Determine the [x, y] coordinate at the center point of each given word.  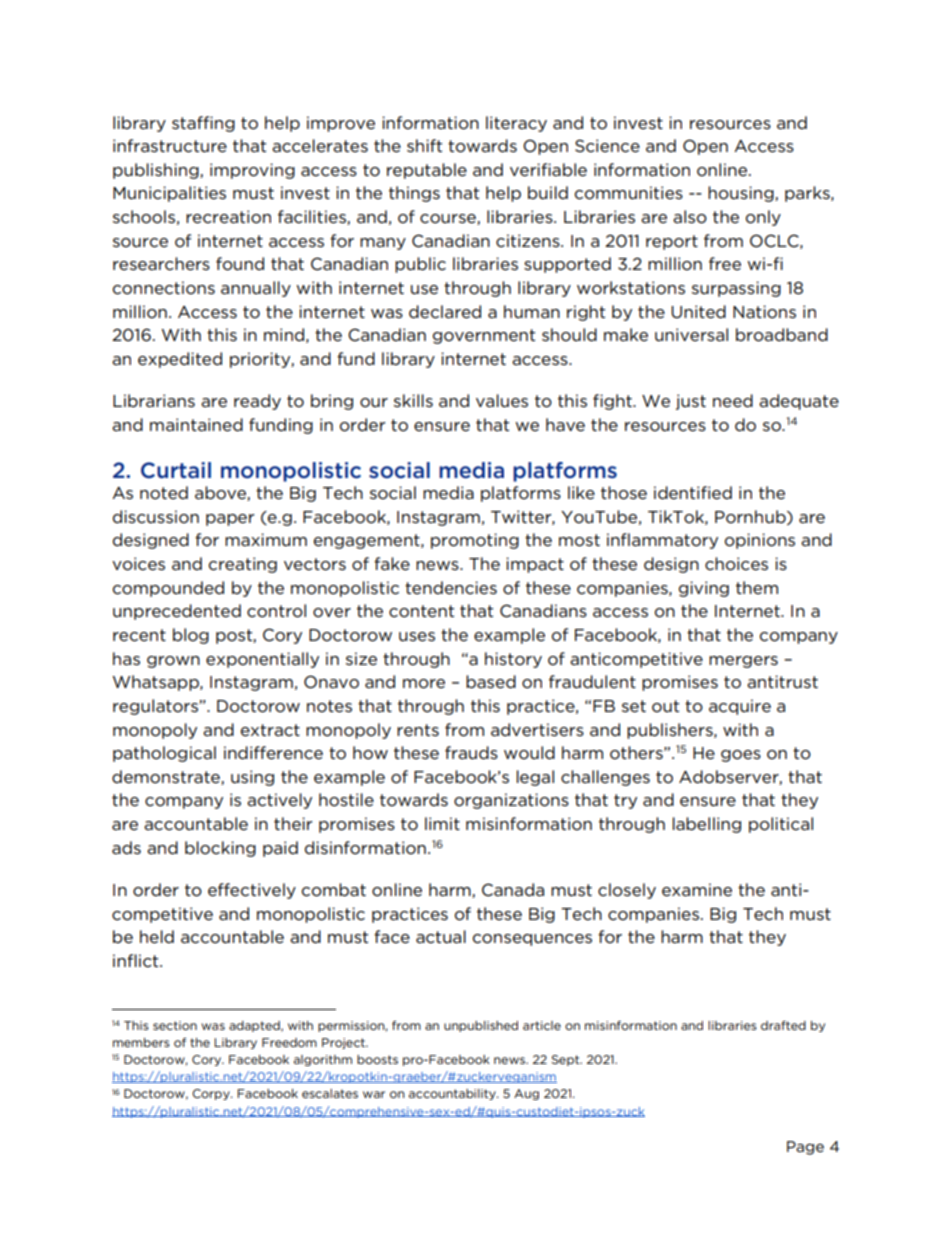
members [141, 1042]
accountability [453, 1094]
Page [805, 1148]
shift [424, 145]
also [690, 217]
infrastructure [170, 146]
